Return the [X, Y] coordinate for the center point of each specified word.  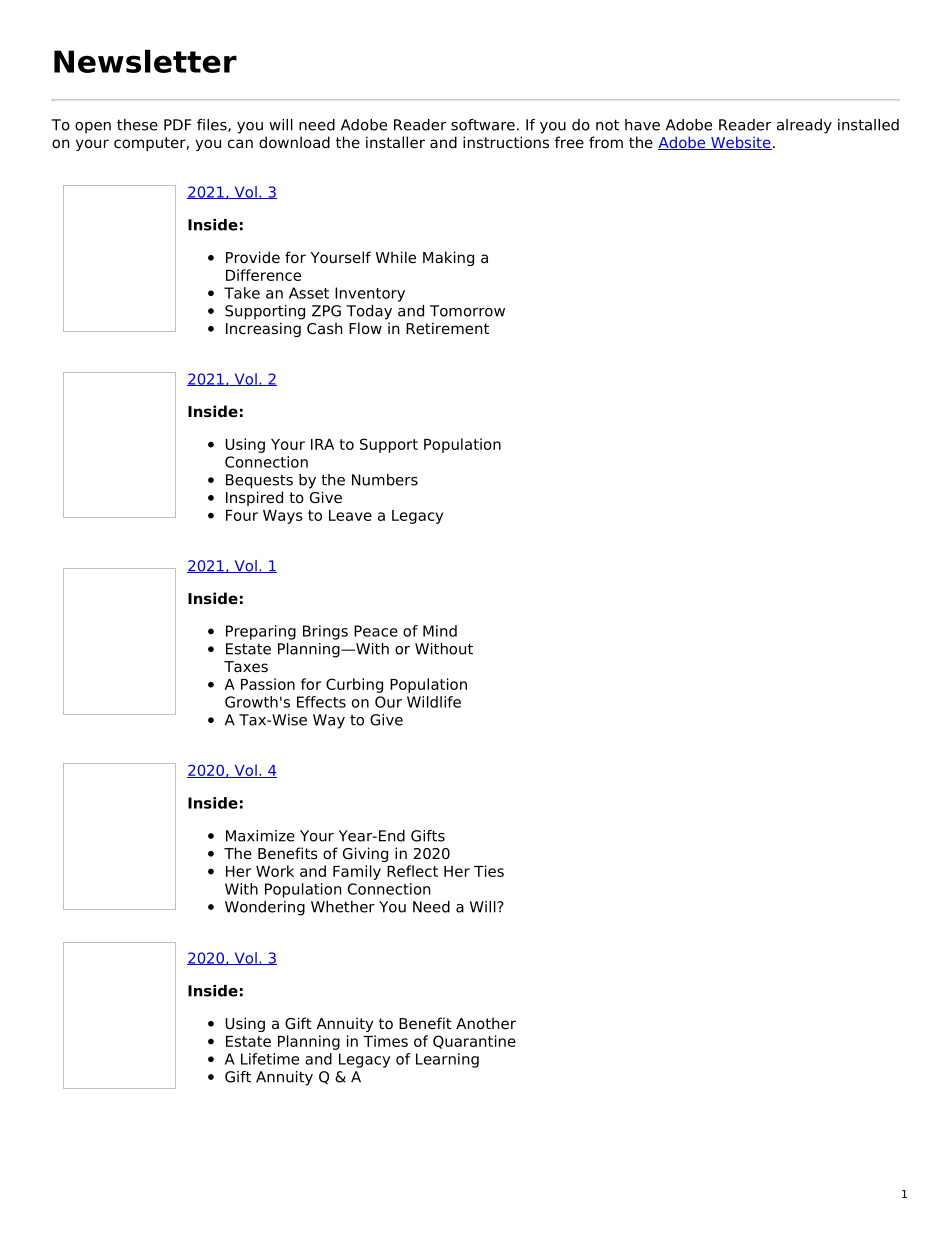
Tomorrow [467, 311]
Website [740, 143]
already [804, 126]
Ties [489, 871]
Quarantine [474, 1042]
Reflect [412, 871]
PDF [177, 125]
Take [242, 293]
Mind [440, 631]
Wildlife [434, 702]
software [483, 125]
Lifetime [270, 1059]
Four [242, 515]
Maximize [260, 836]
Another [486, 1023]
